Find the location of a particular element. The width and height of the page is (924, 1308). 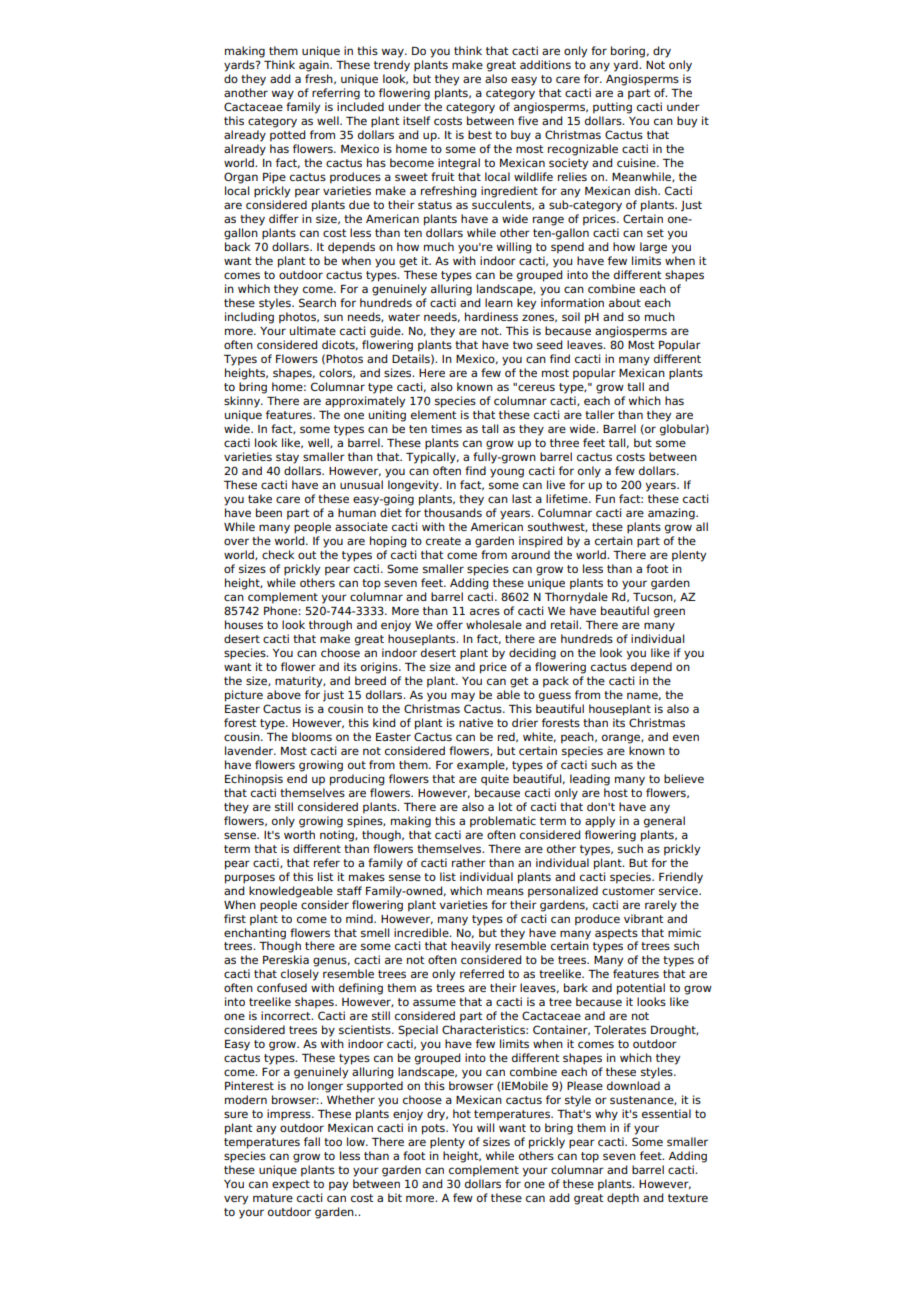

offer is located at coordinates (450, 624).
